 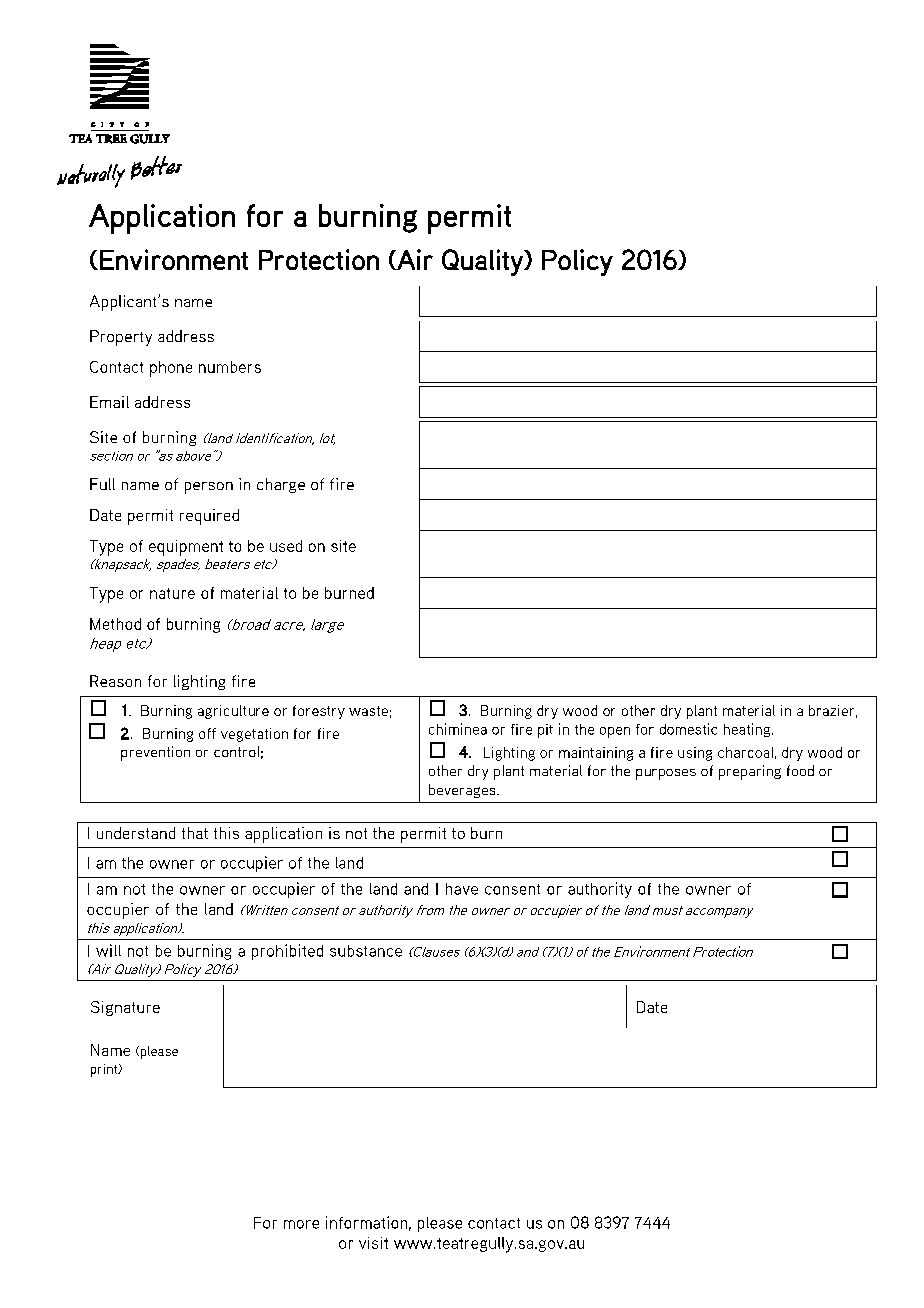 What do you see at coordinates (750, 772) in the page?
I see `preparing` at bounding box center [750, 772].
